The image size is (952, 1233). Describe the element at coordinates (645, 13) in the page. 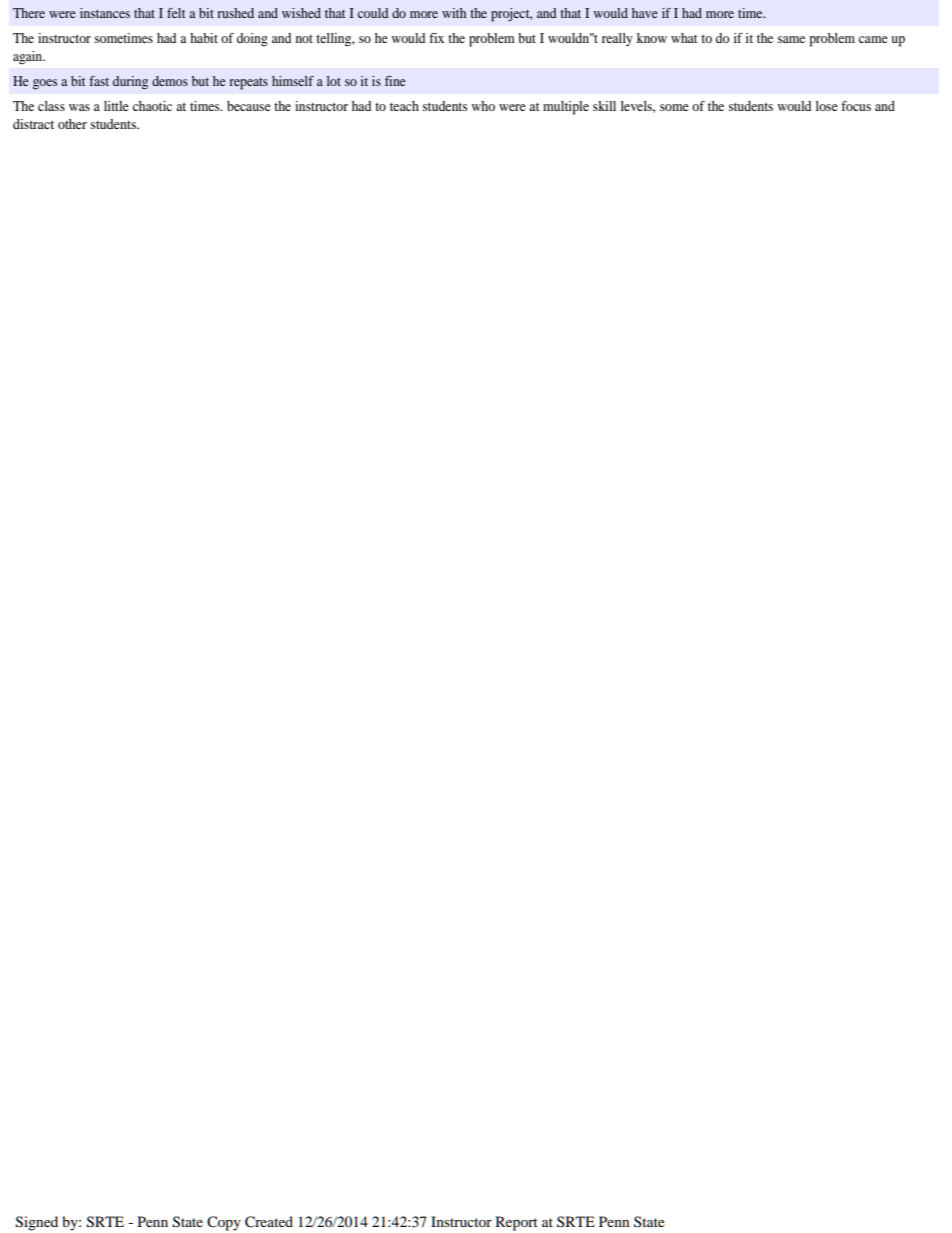

I see `have` at that location.
